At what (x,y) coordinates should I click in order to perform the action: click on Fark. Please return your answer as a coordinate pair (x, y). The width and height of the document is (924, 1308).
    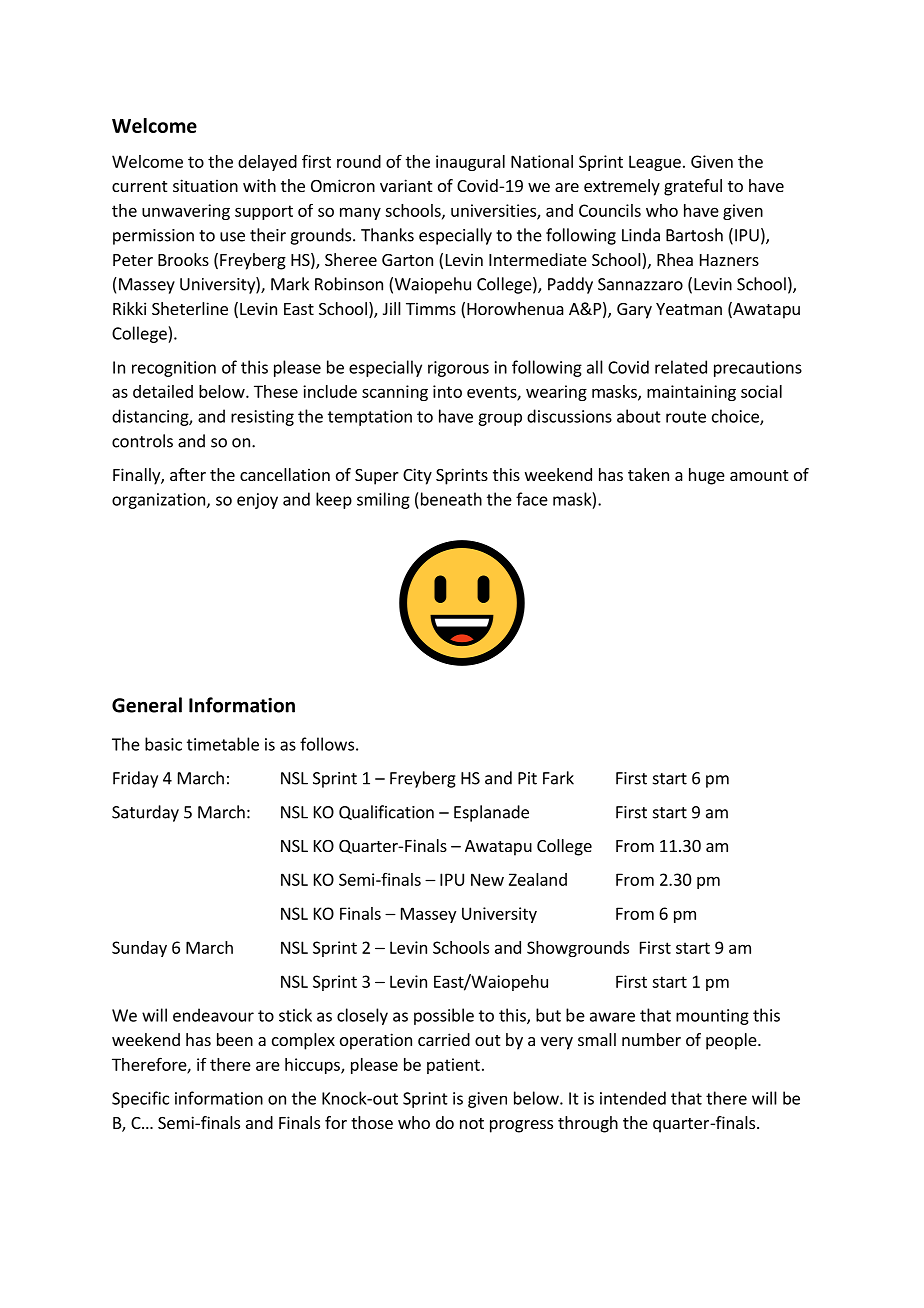
    Looking at the image, I should click on (558, 778).
